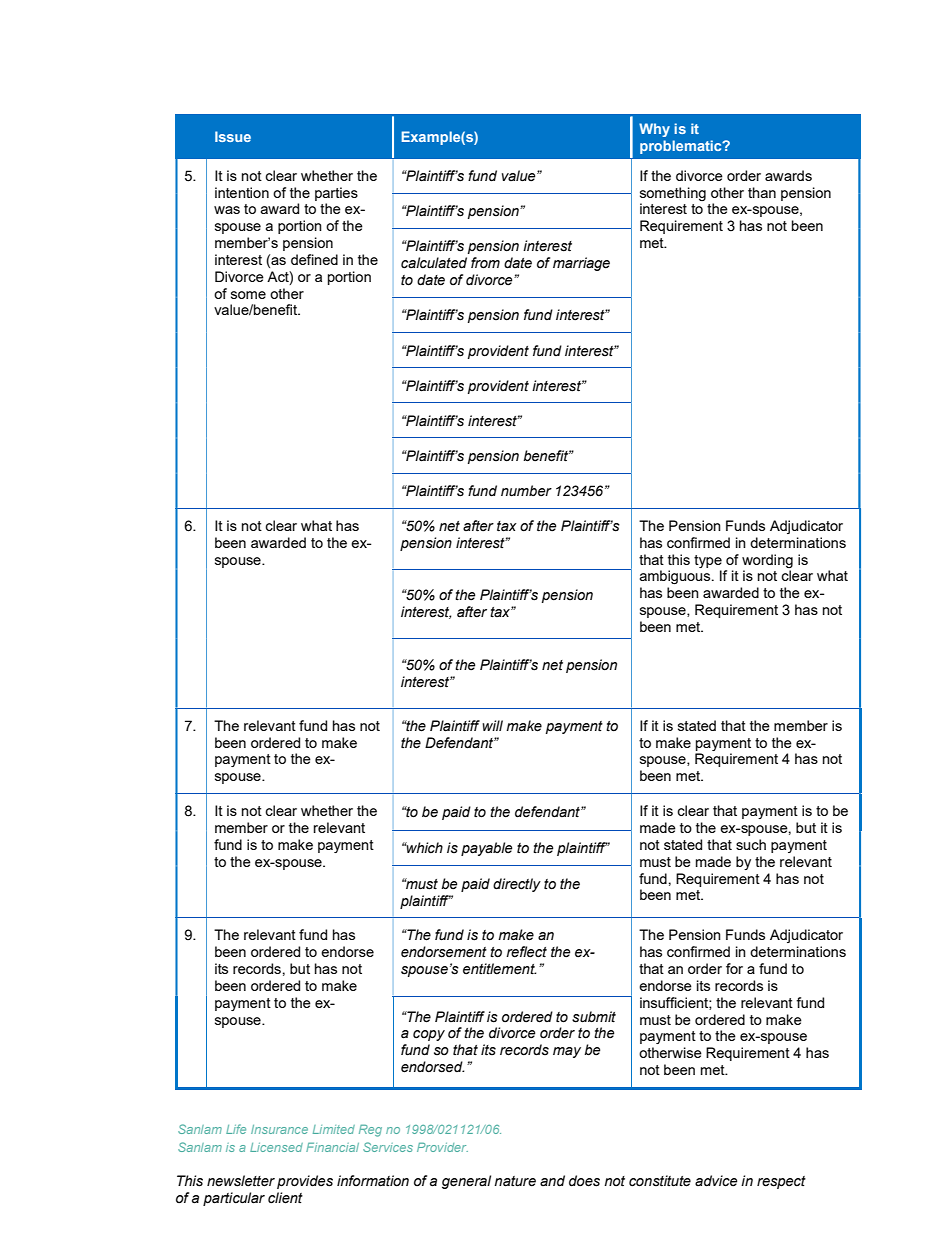  Describe the element at coordinates (751, 844) in the document. I see `such` at that location.
